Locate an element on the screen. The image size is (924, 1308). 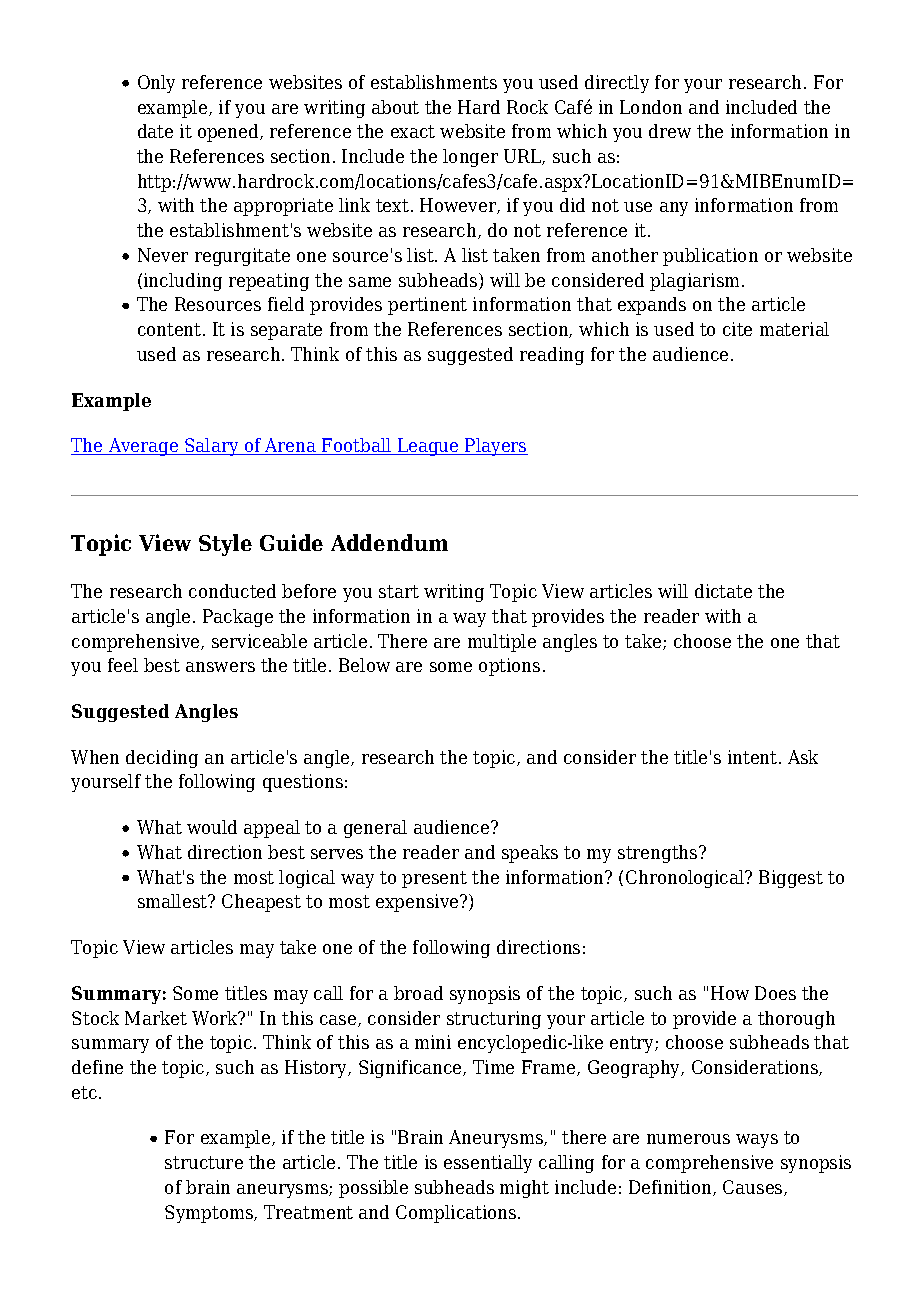
date is located at coordinates (155, 131).
